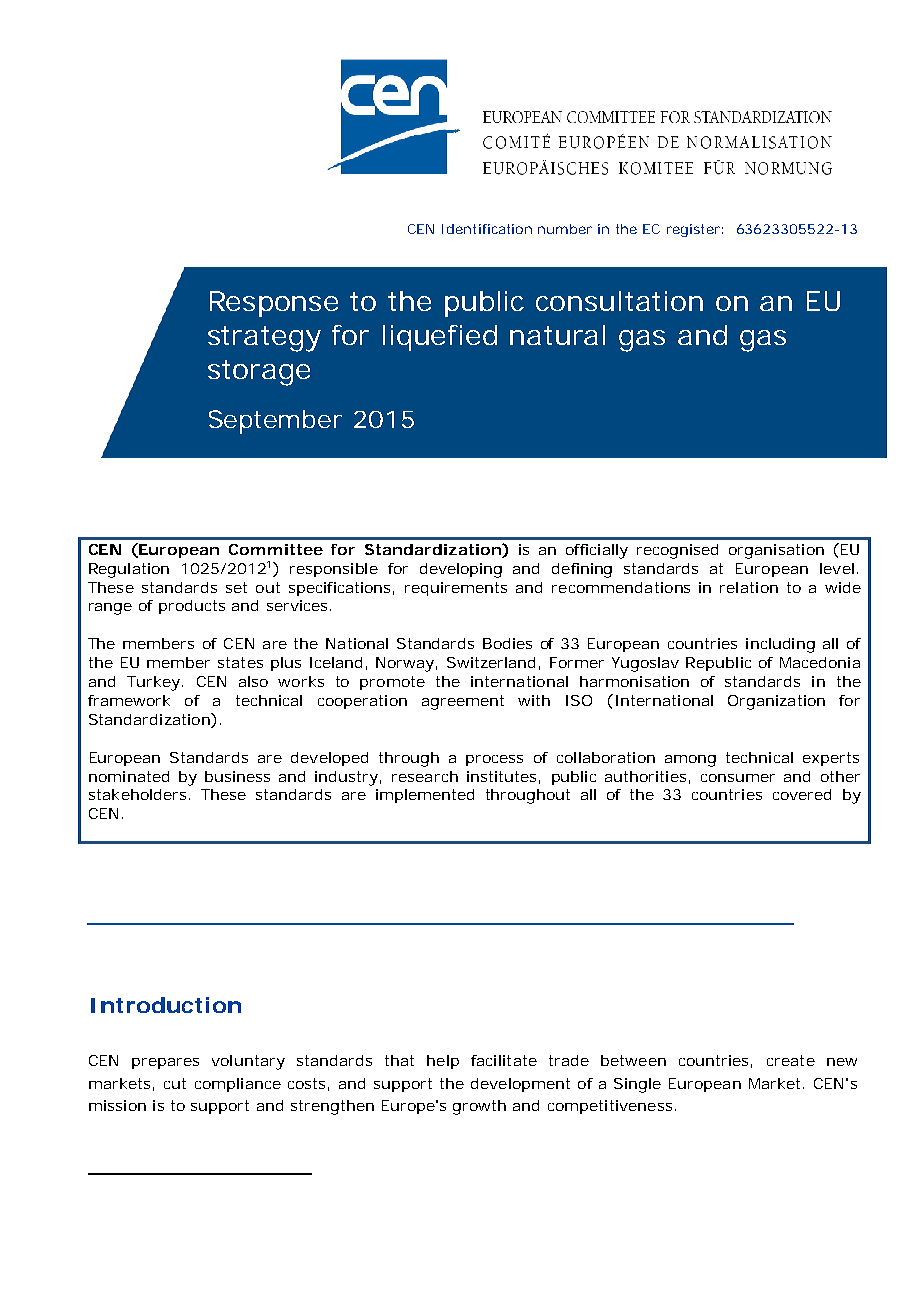  What do you see at coordinates (693, 230) in the screenshot?
I see `register` at bounding box center [693, 230].
